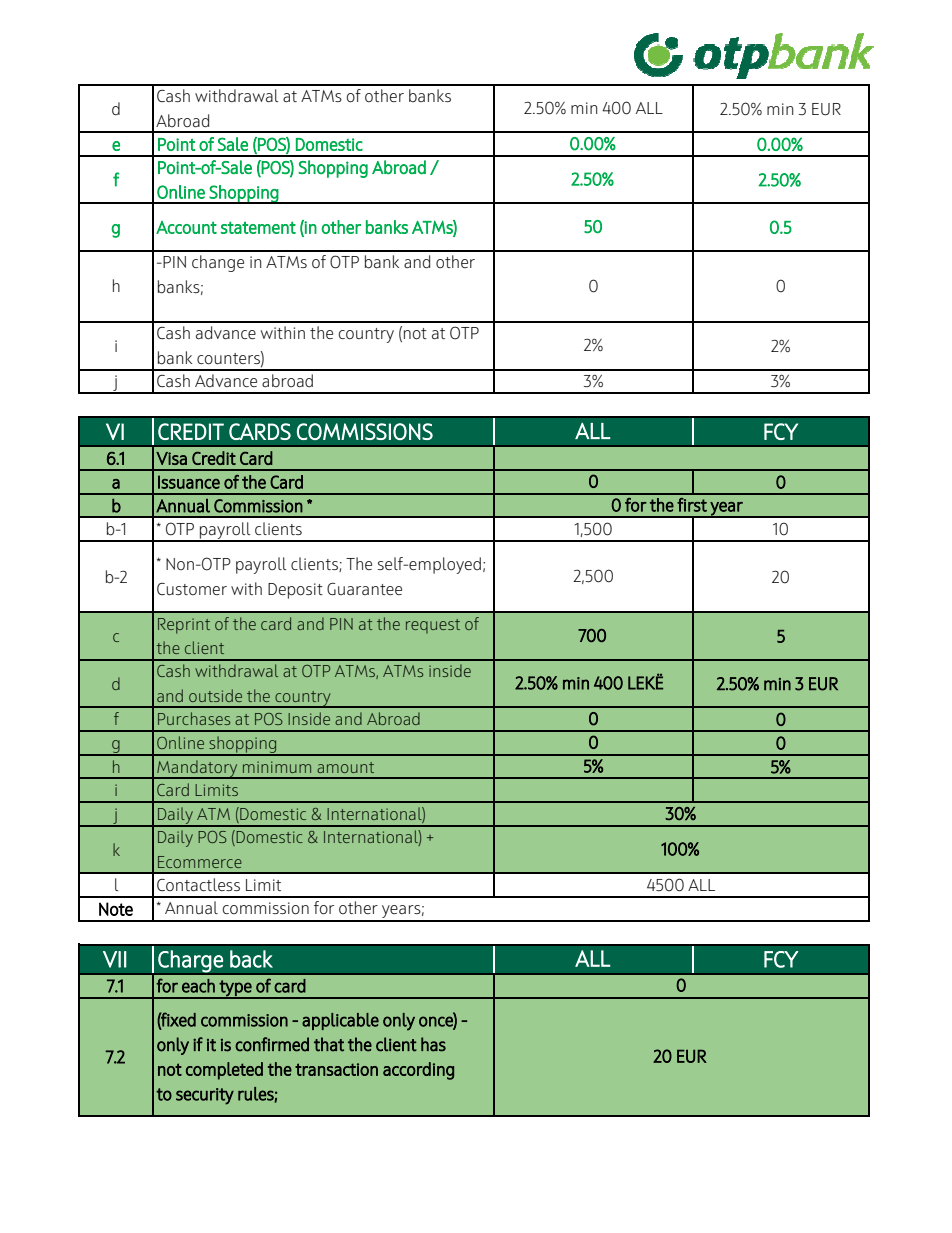 The image size is (952, 1233). Describe the element at coordinates (205, 1096) in the document. I see `security` at that location.
